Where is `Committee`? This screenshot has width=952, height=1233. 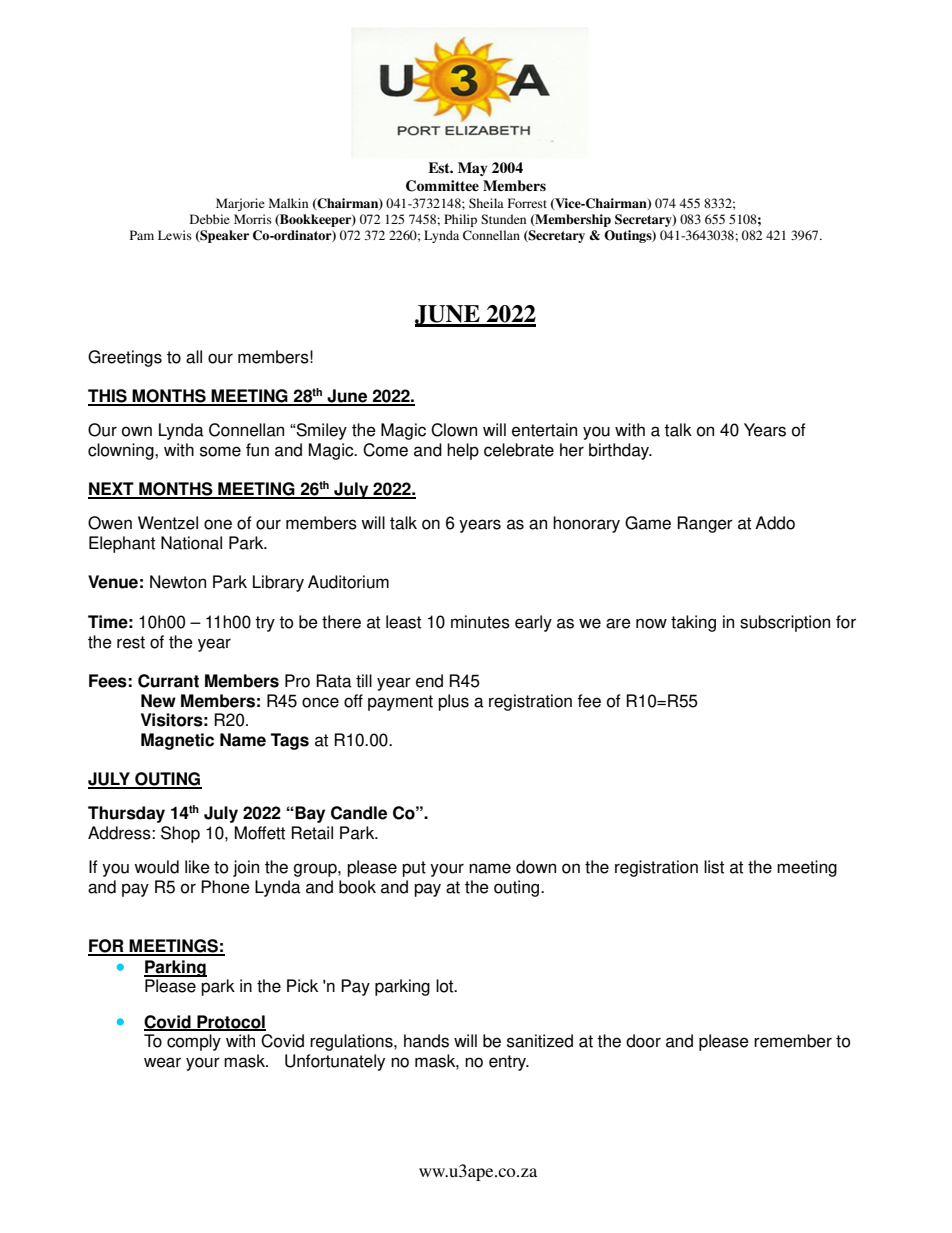 Committee is located at coordinates (442, 186).
